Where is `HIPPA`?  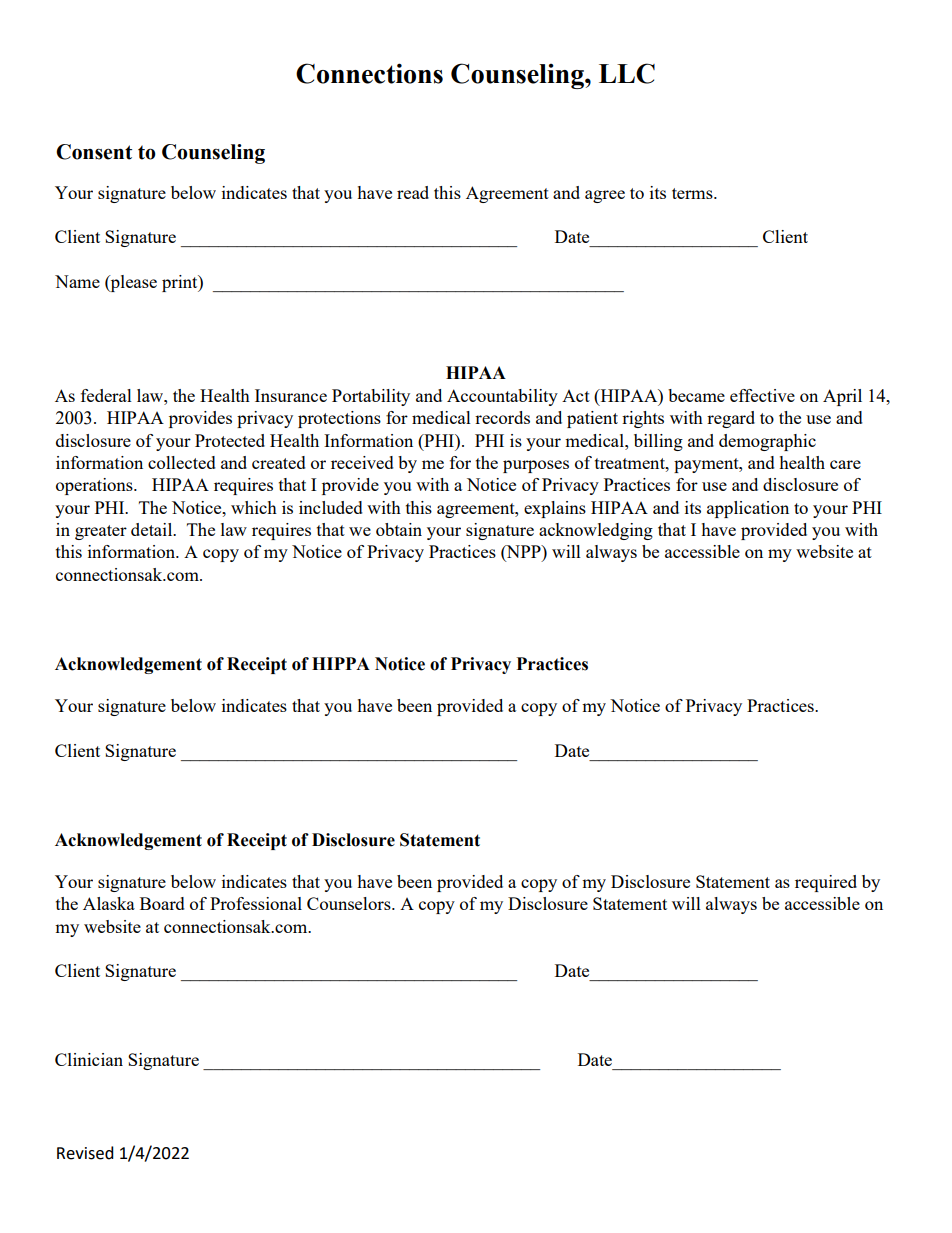 HIPPA is located at coordinates (341, 663).
